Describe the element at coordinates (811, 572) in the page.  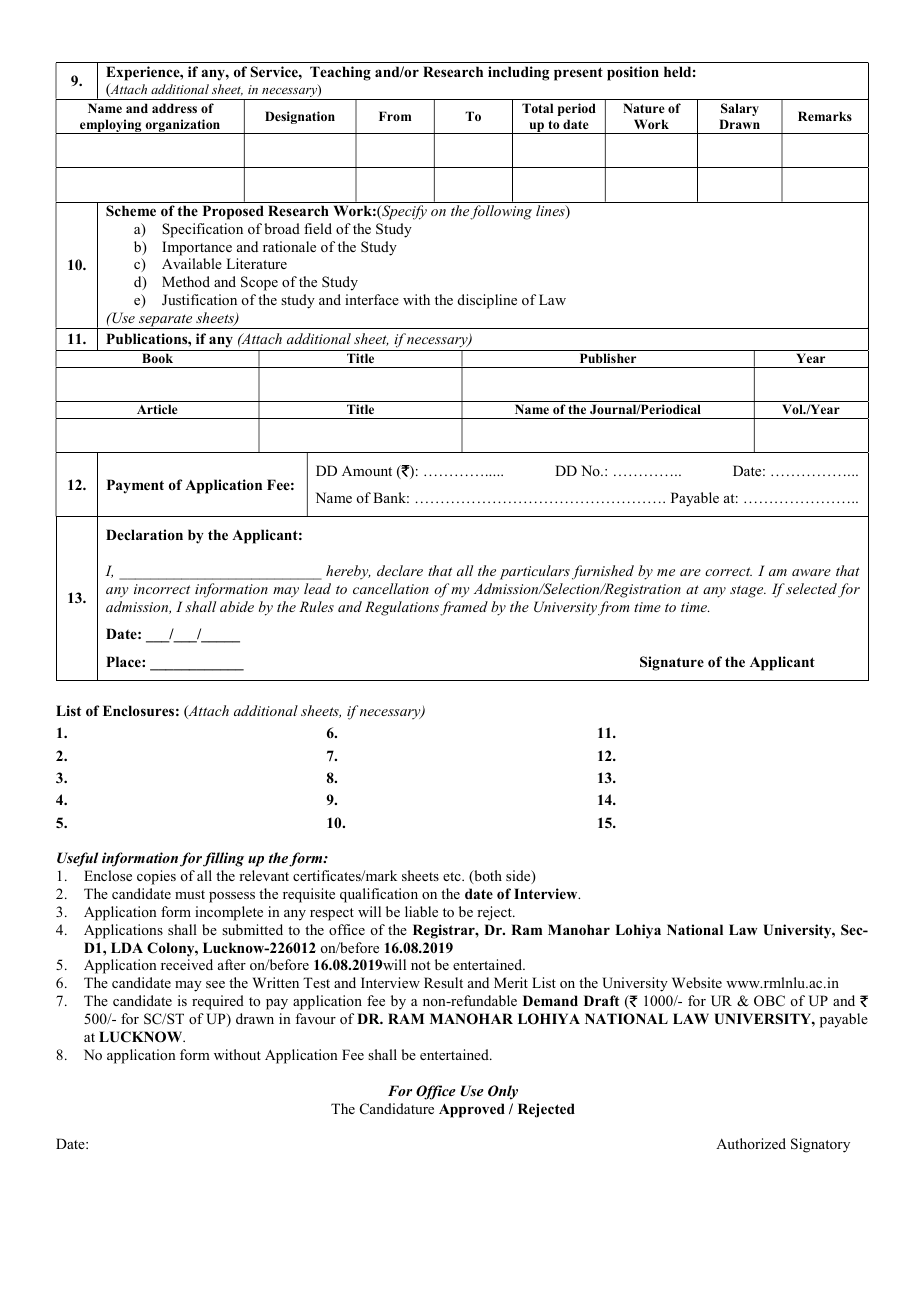
I see `aware` at that location.
